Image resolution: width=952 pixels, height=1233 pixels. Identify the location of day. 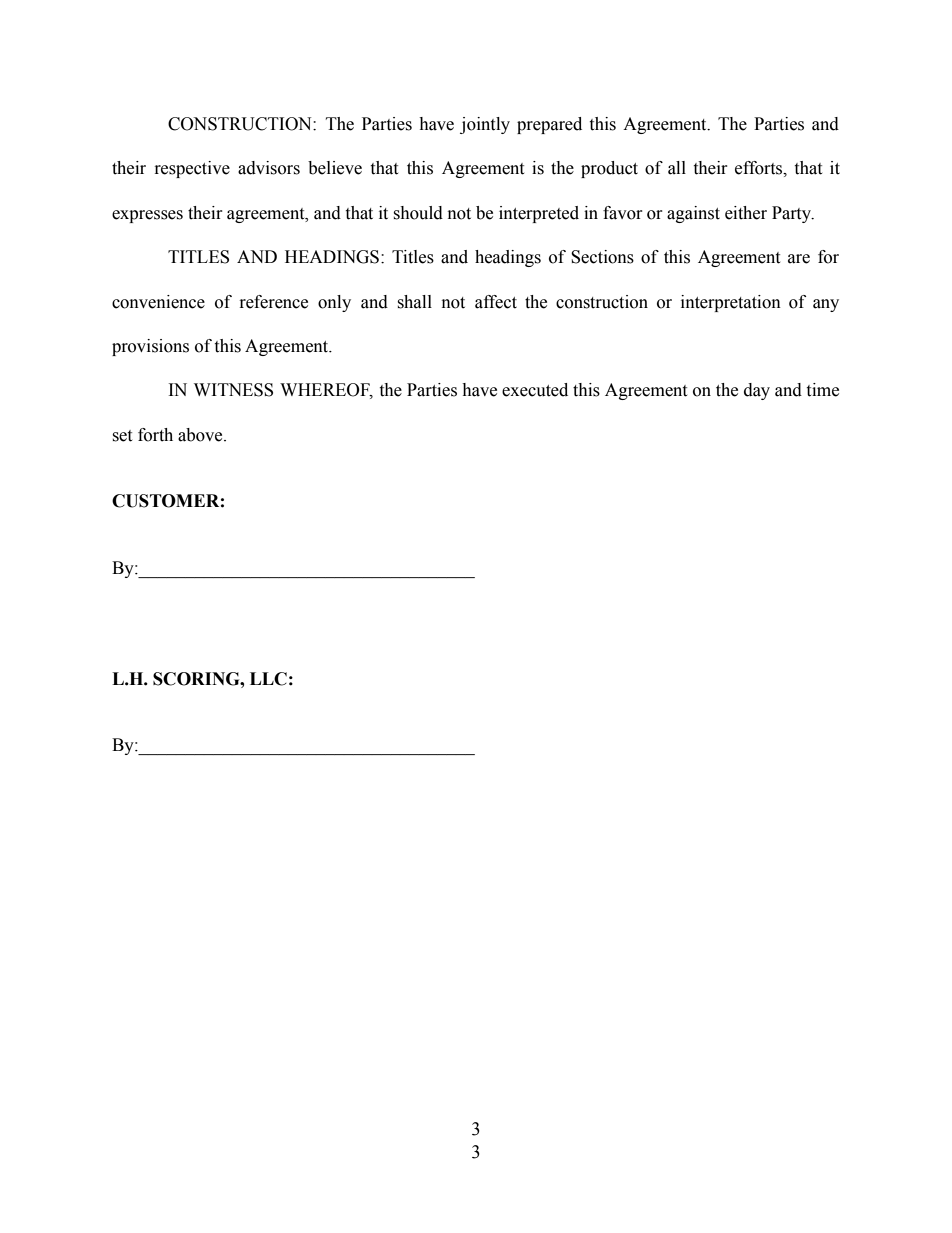
(757, 391).
